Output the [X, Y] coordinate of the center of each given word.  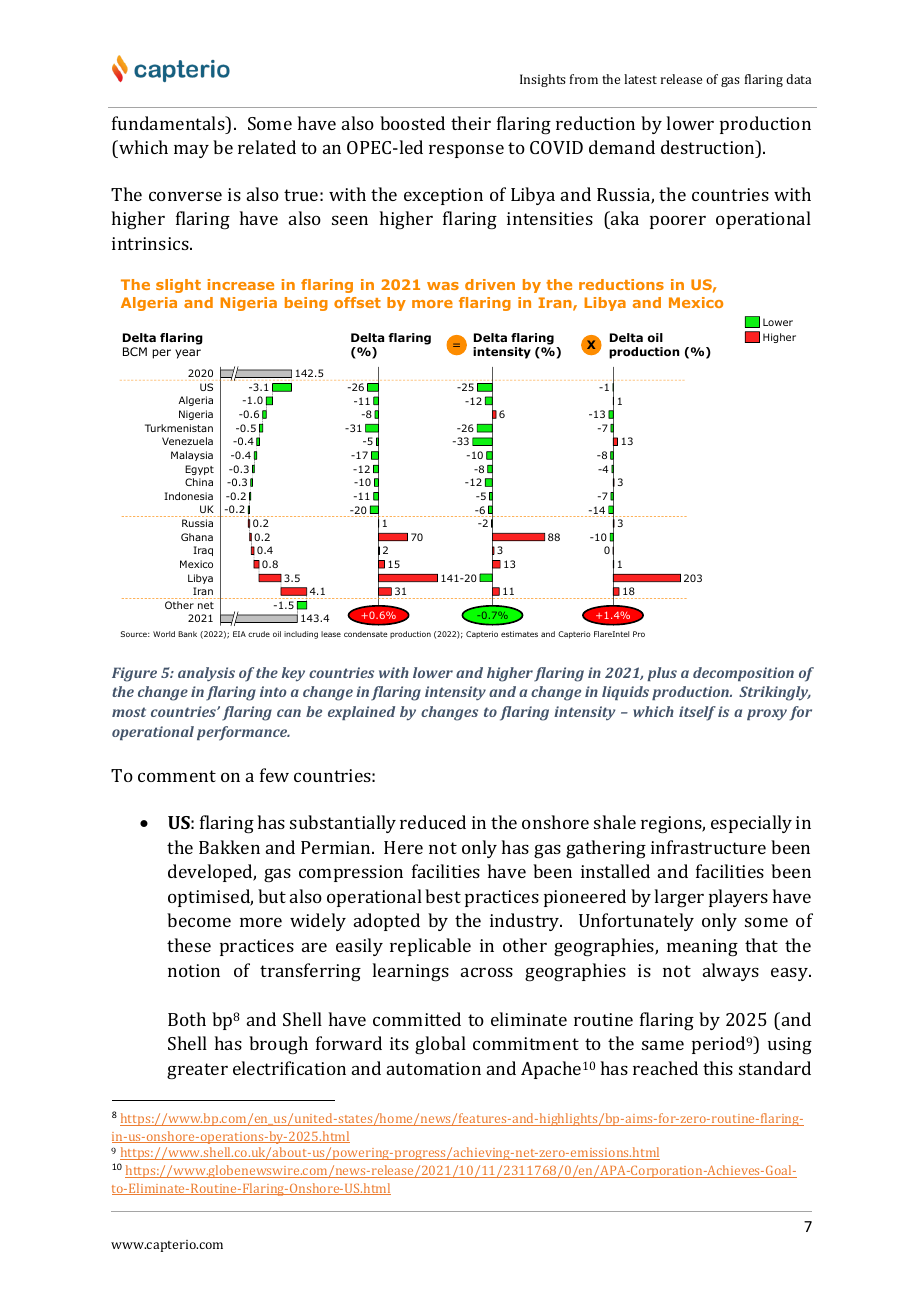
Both [187, 1019]
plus [662, 674]
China [199, 482]
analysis [206, 674]
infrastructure [708, 847]
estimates [519, 634]
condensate [365, 634]
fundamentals [169, 123]
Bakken [229, 847]
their [471, 123]
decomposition [743, 674]
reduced [433, 822]
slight [178, 286]
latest [640, 79]
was [443, 286]
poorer [678, 222]
